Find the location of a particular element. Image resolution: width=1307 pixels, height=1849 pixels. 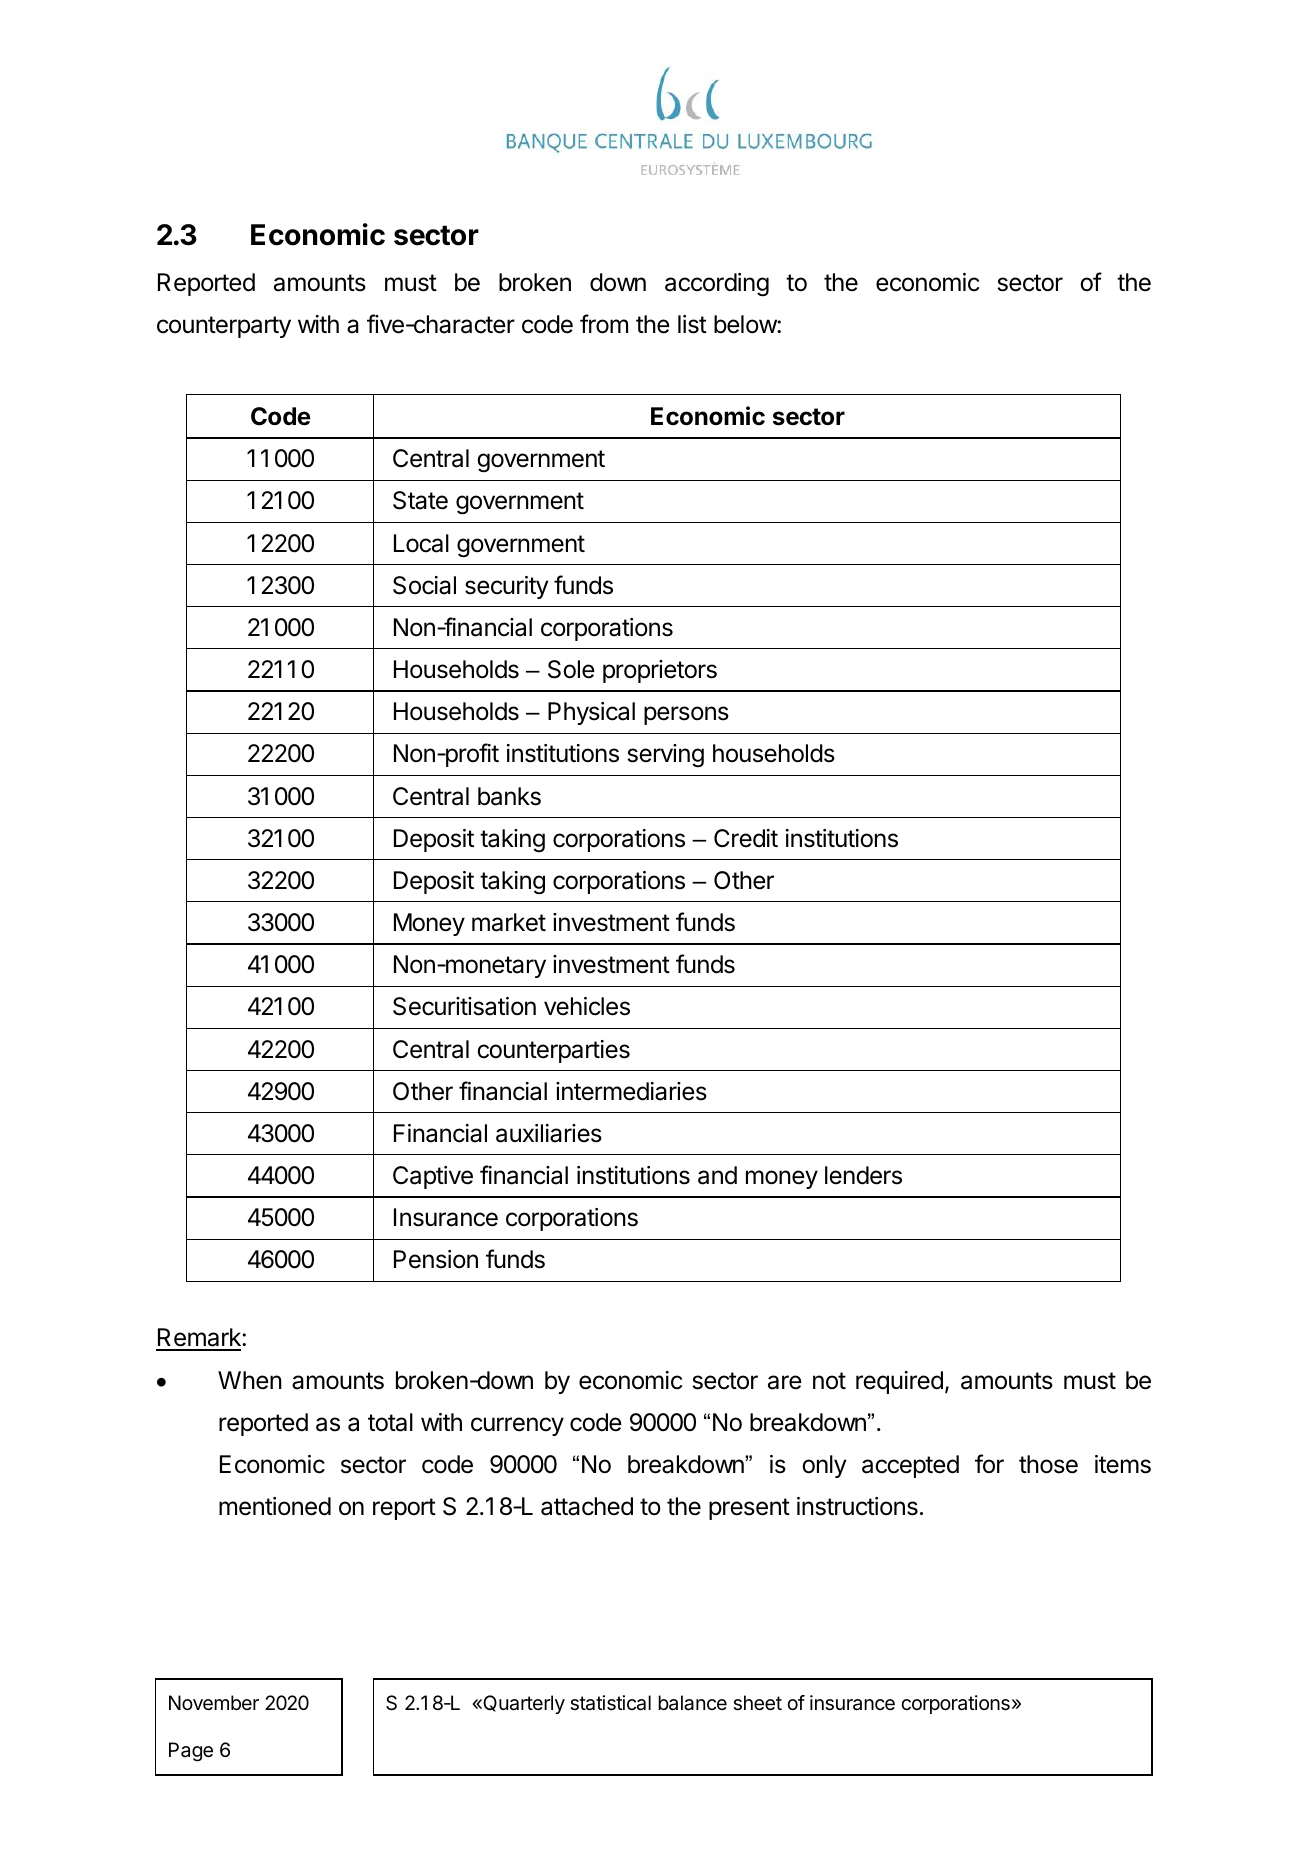

lenders is located at coordinates (863, 1175).
